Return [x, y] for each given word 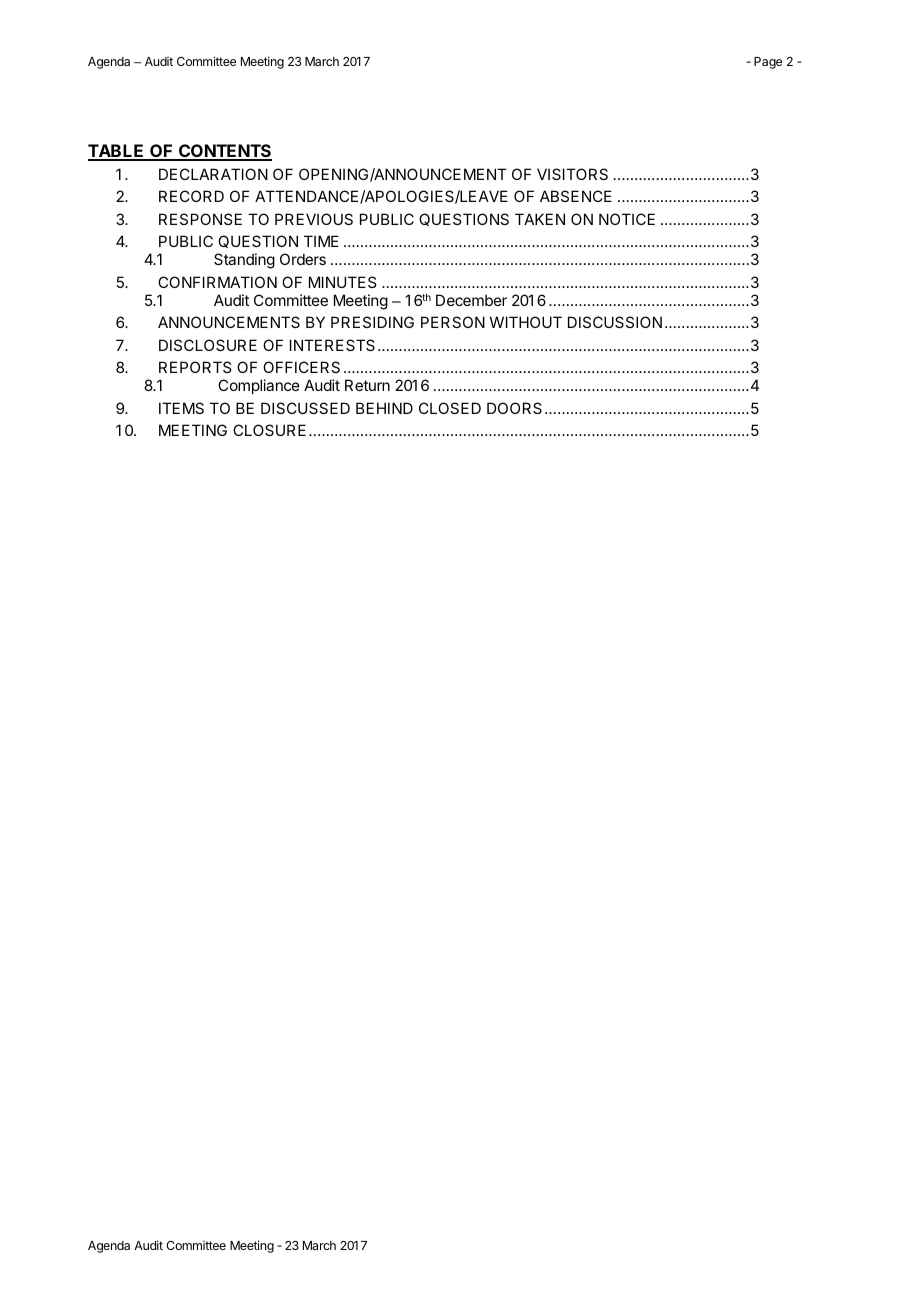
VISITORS [572, 174]
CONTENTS [224, 152]
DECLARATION [213, 174]
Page [768, 63]
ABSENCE [576, 196]
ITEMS [181, 408]
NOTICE [627, 219]
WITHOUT [526, 322]
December [471, 300]
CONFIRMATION [217, 282]
